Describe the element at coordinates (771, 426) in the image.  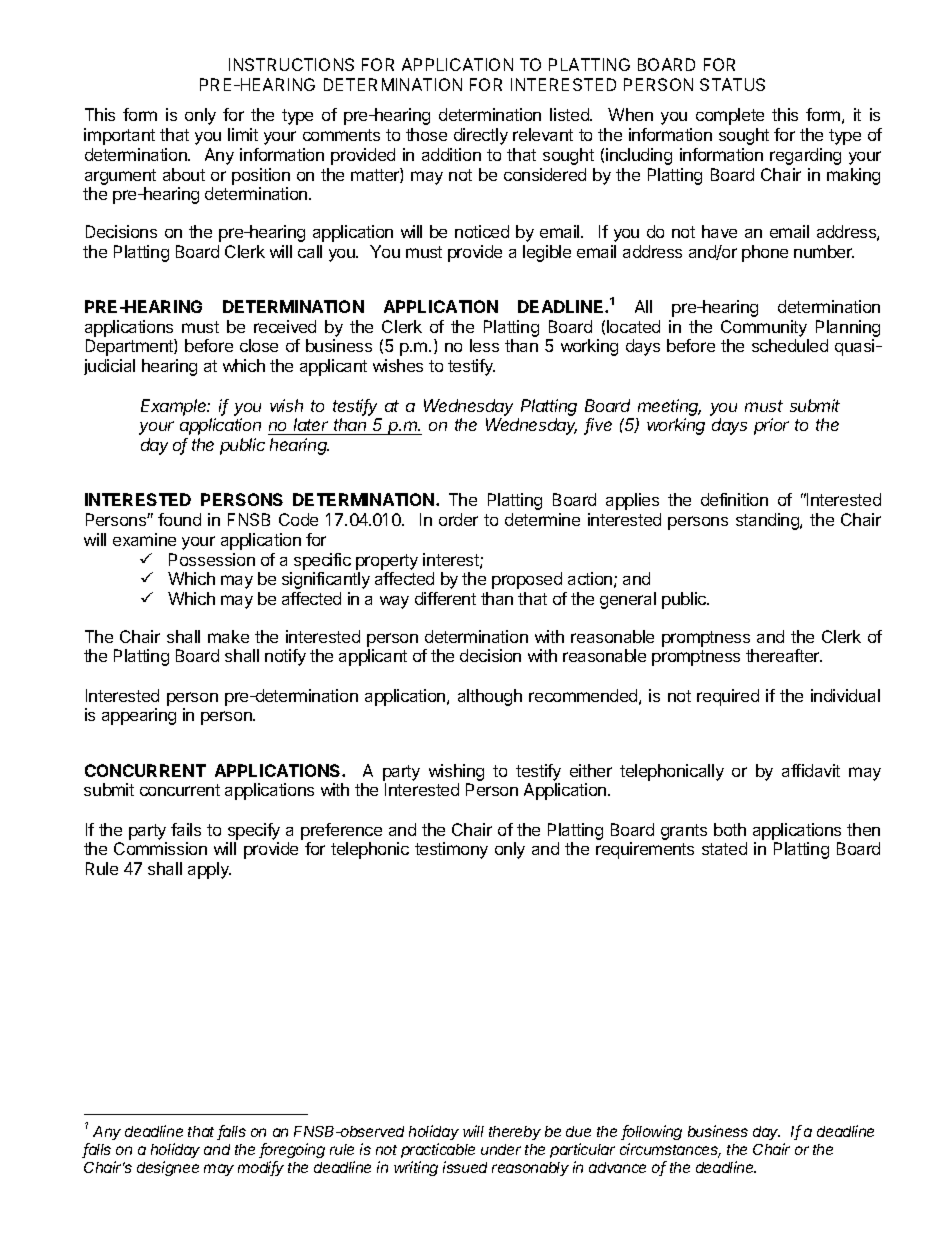
I see `prior` at that location.
